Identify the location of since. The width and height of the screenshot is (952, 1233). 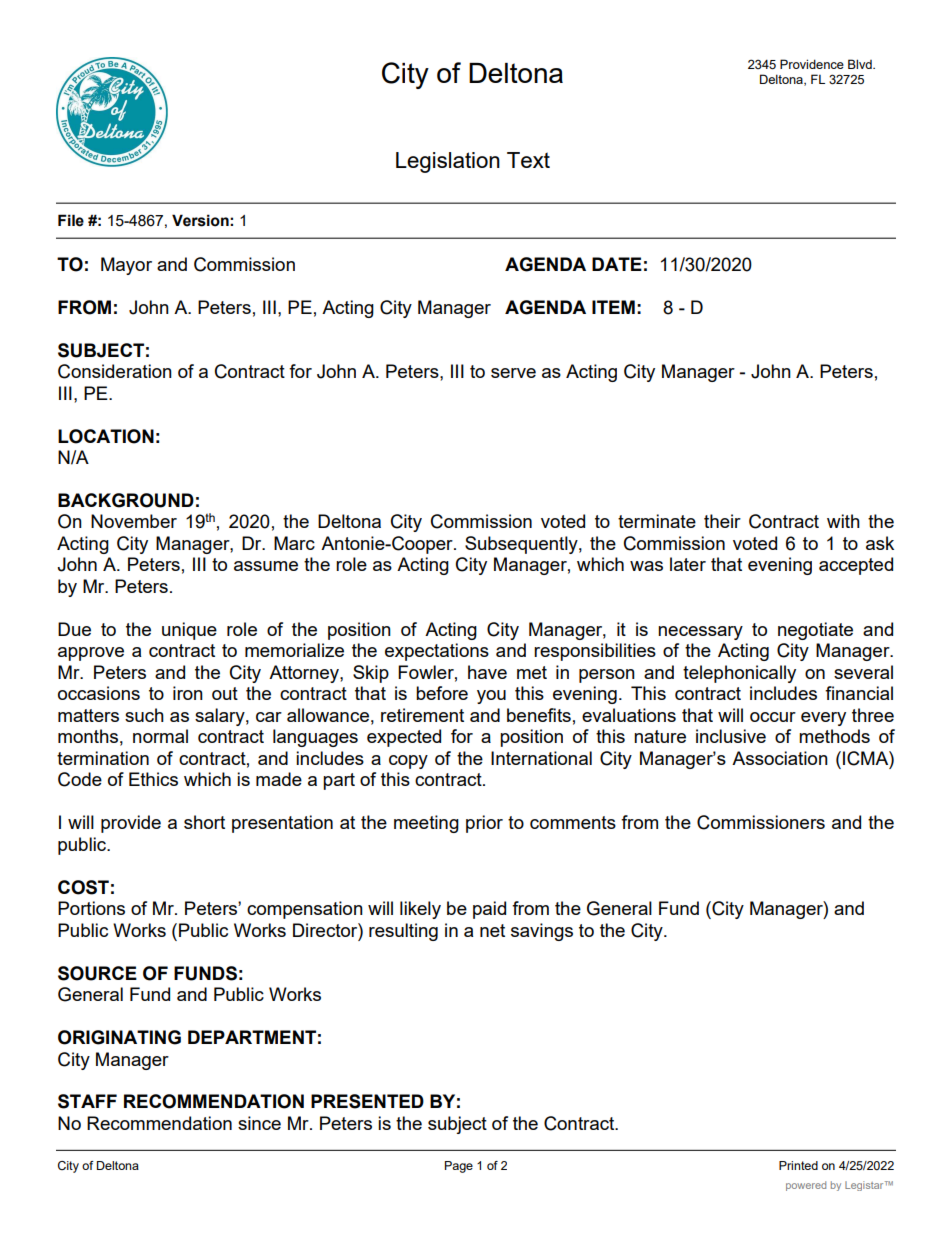
(259, 1123).
